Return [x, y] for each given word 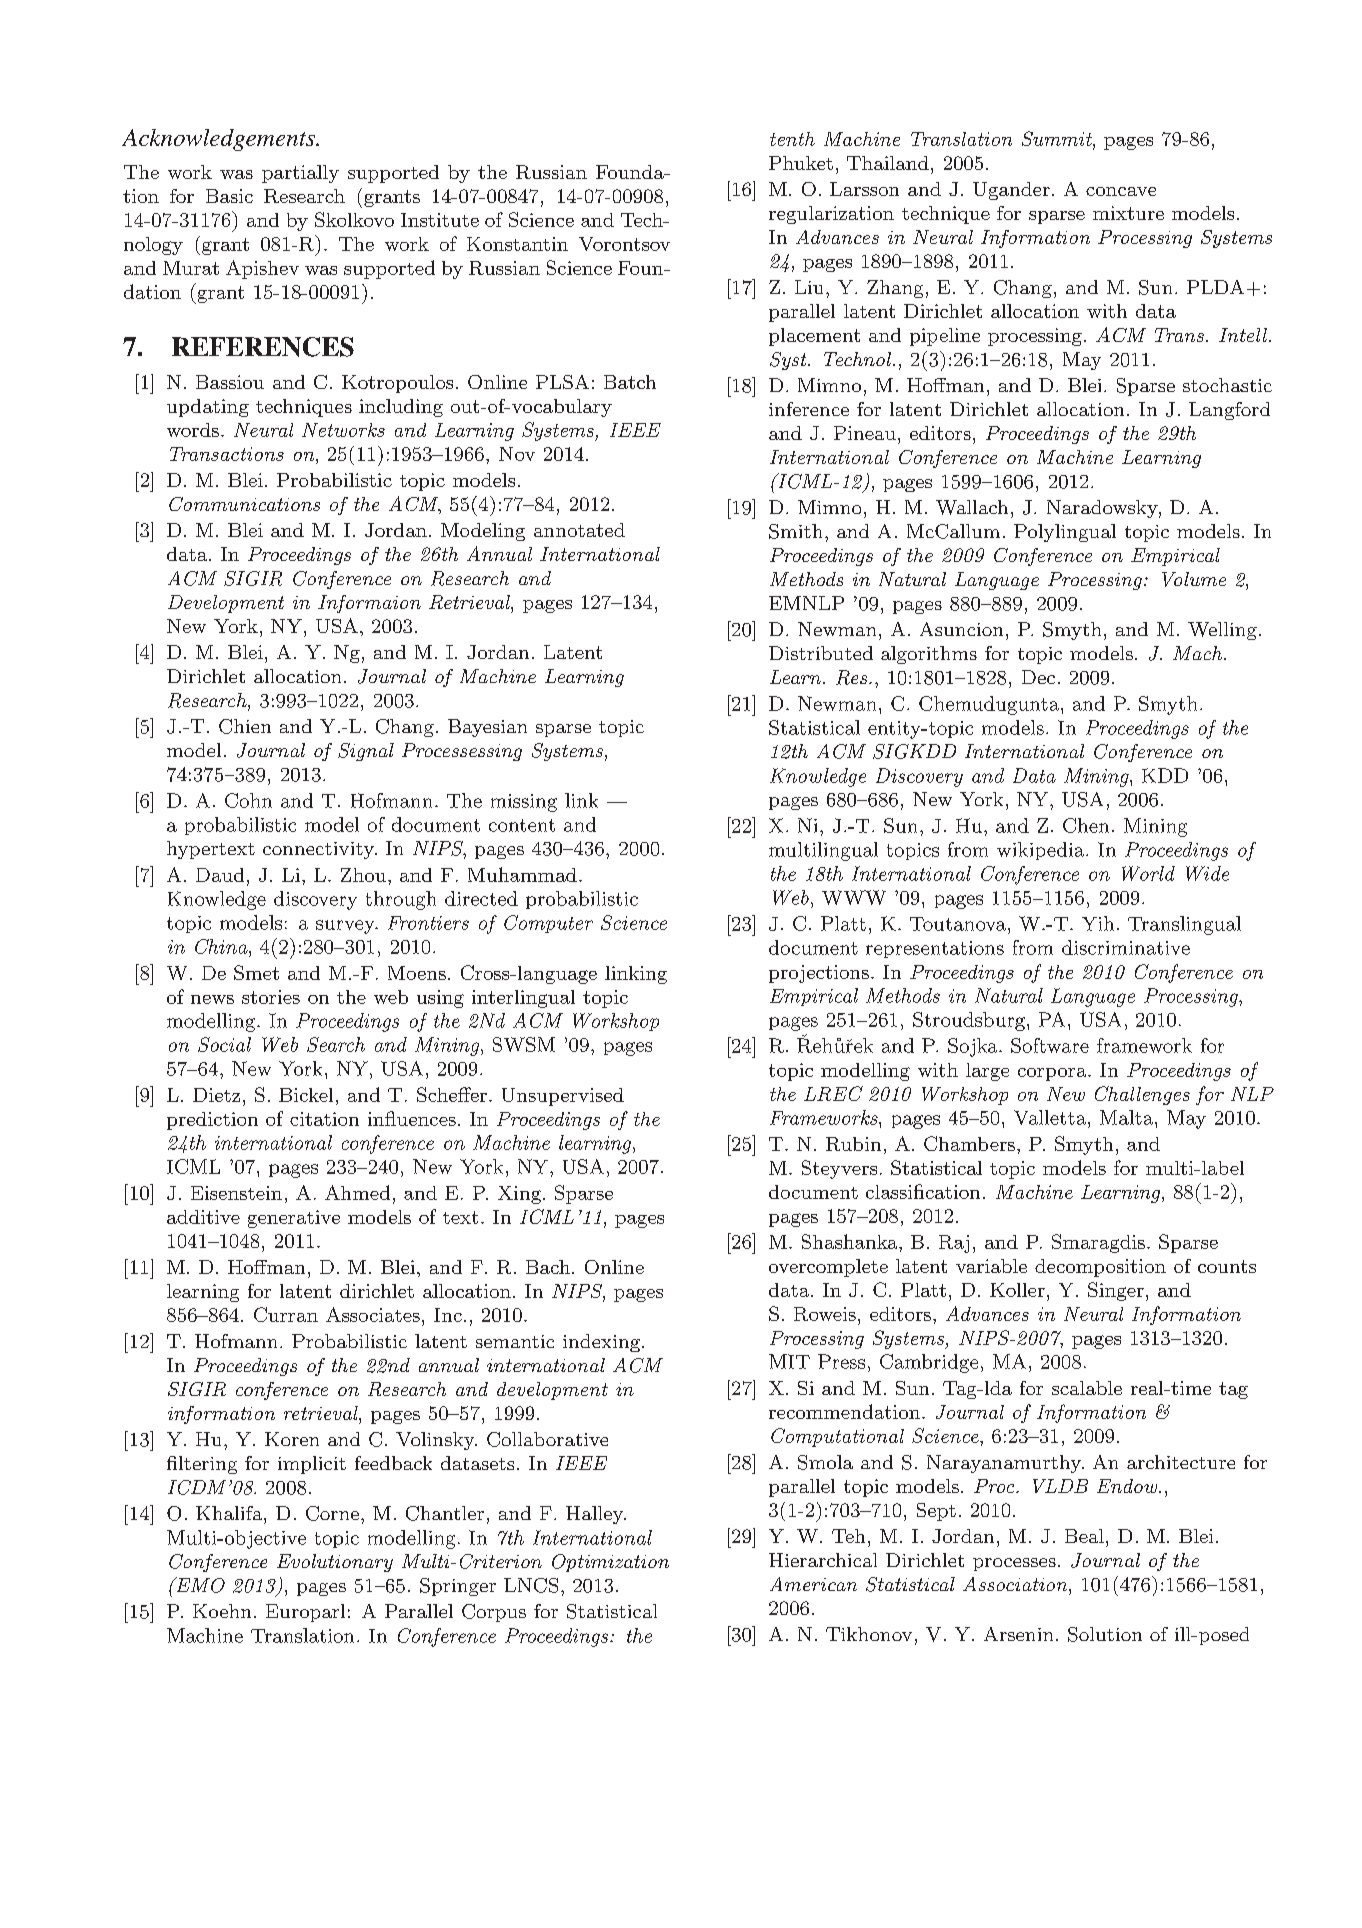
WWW [854, 897]
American [813, 1584]
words [193, 430]
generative [294, 1219]
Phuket [801, 163]
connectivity [319, 850]
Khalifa [230, 1513]
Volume [1194, 579]
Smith [795, 531]
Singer [1116, 1291]
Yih [1098, 923]
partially [300, 174]
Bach [548, 1267]
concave [1121, 191]
